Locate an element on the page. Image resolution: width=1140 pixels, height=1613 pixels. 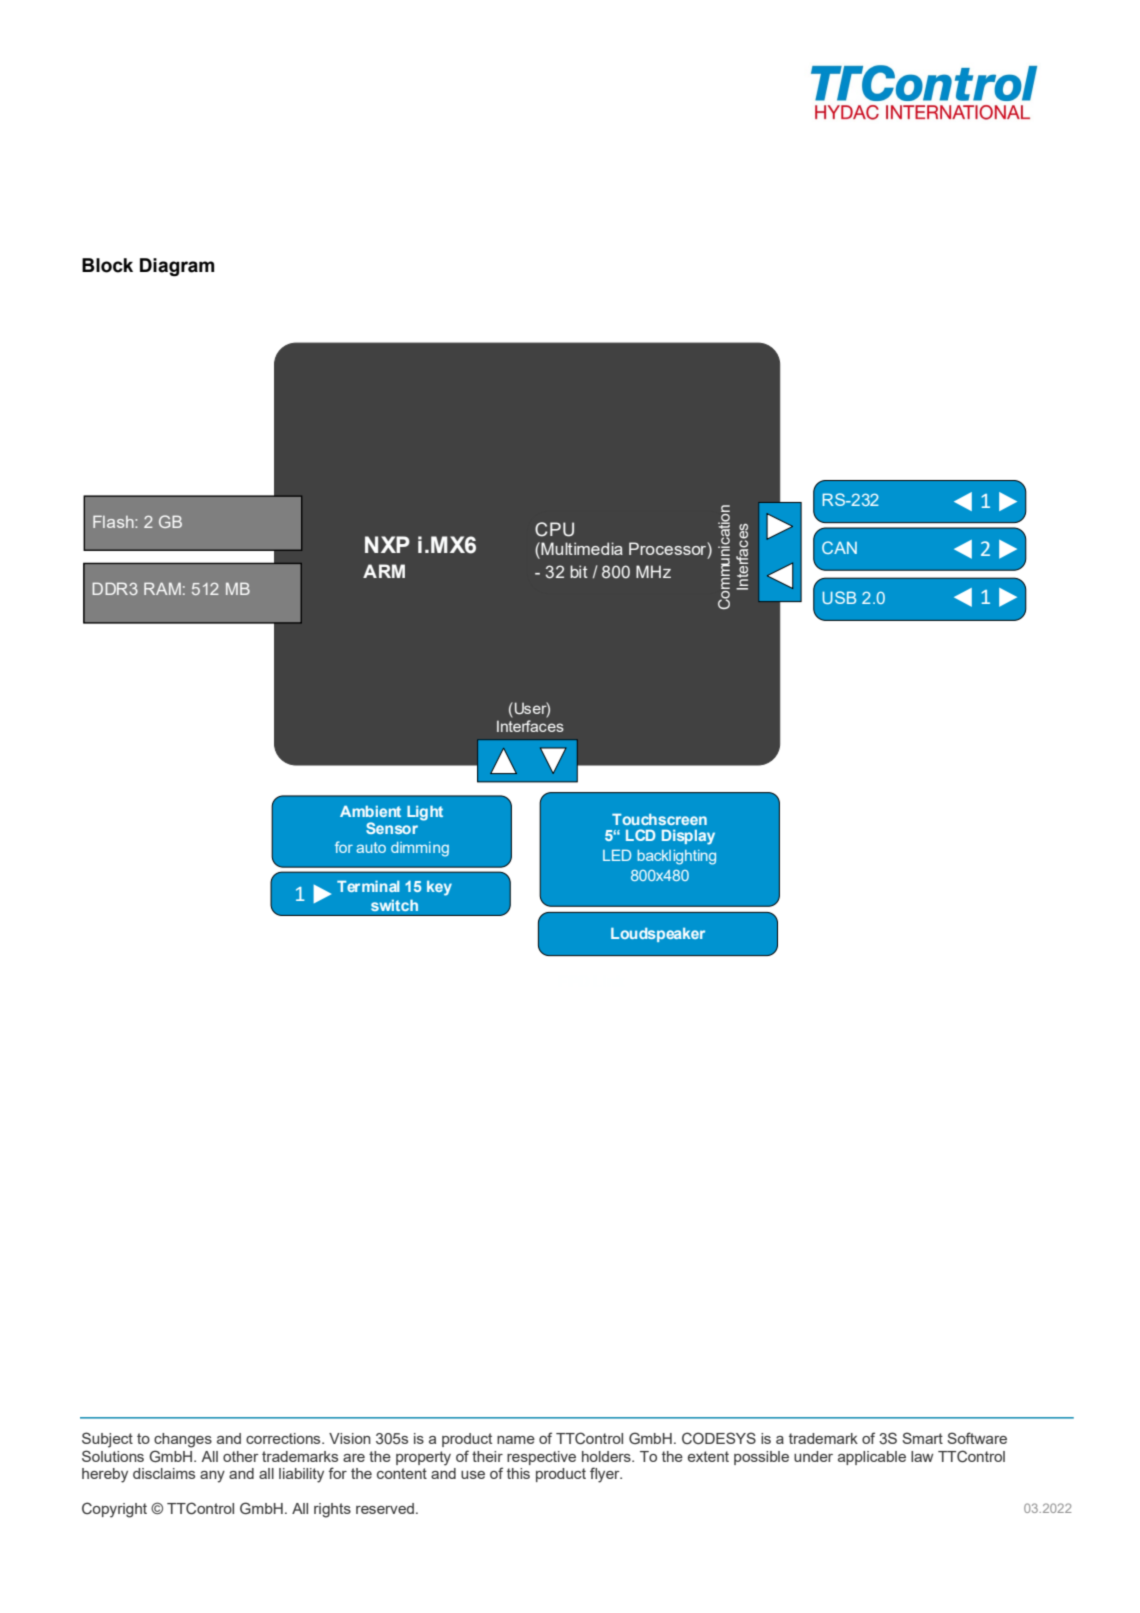
Display is located at coordinates (688, 837).
